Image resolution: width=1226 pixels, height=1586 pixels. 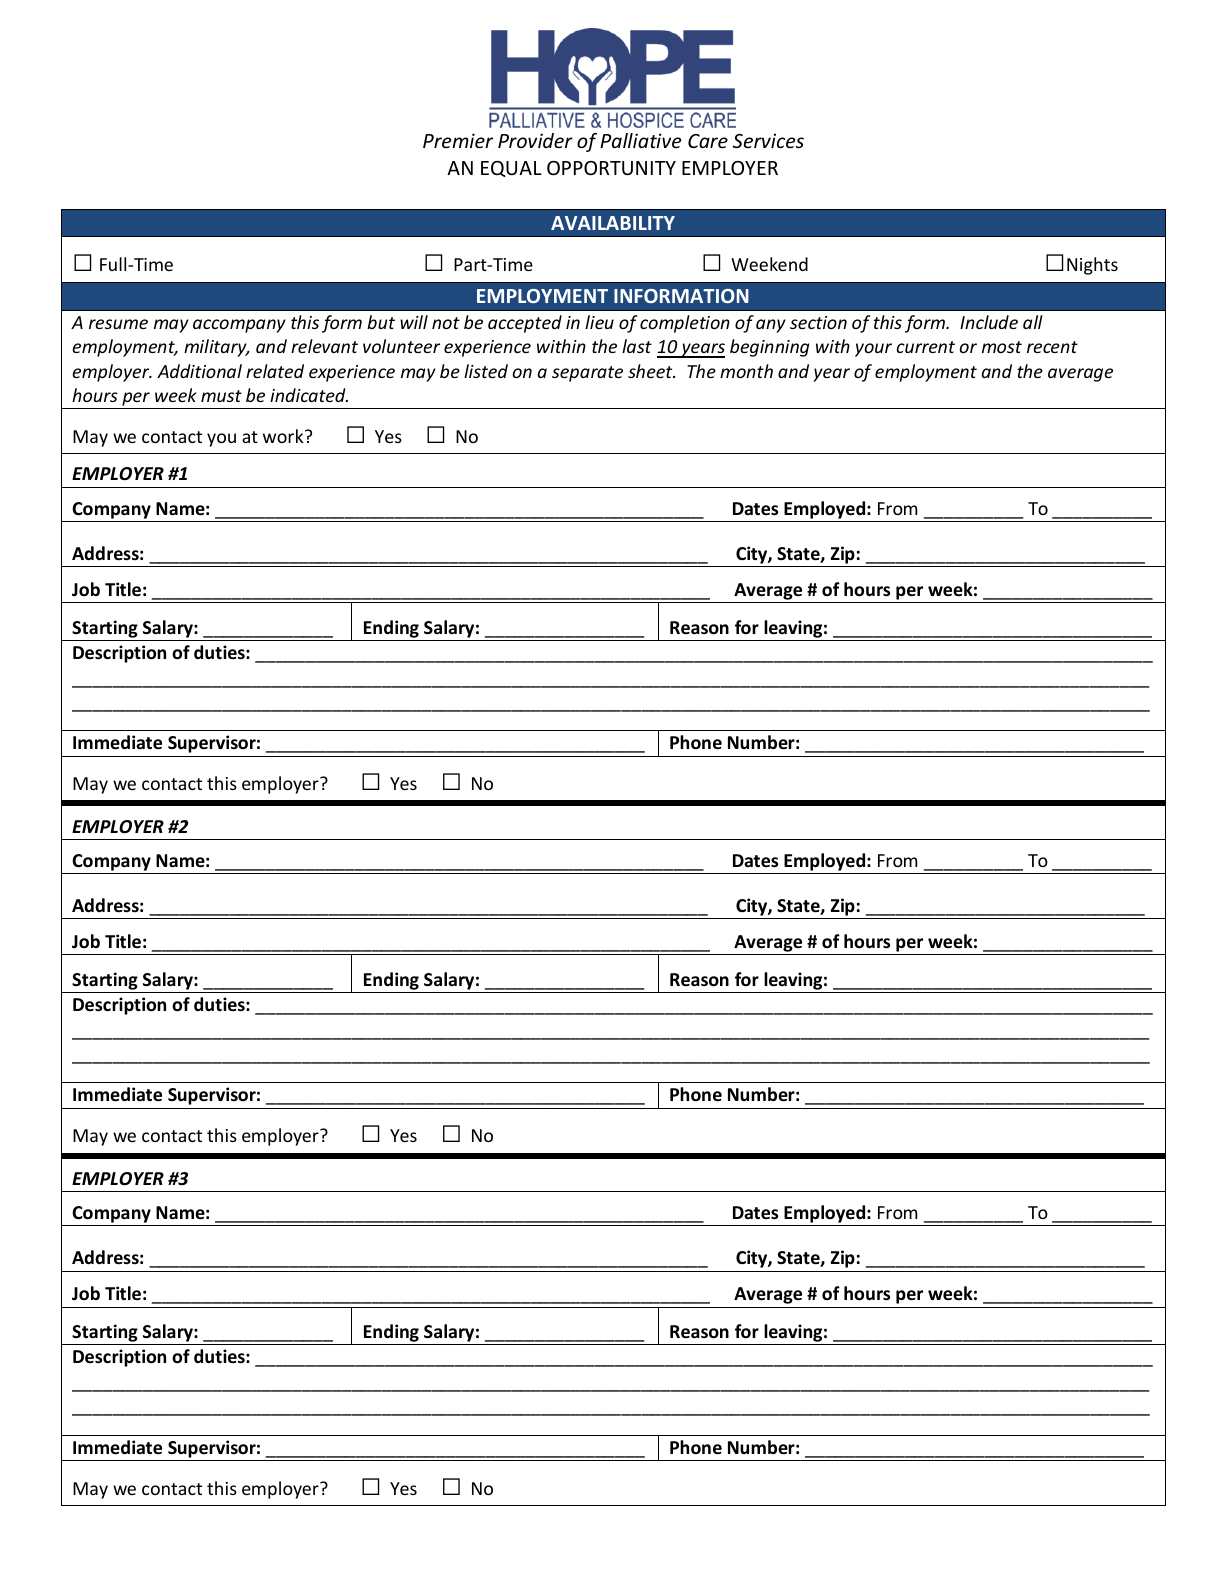 What do you see at coordinates (458, 140) in the screenshot?
I see `Premier` at bounding box center [458, 140].
